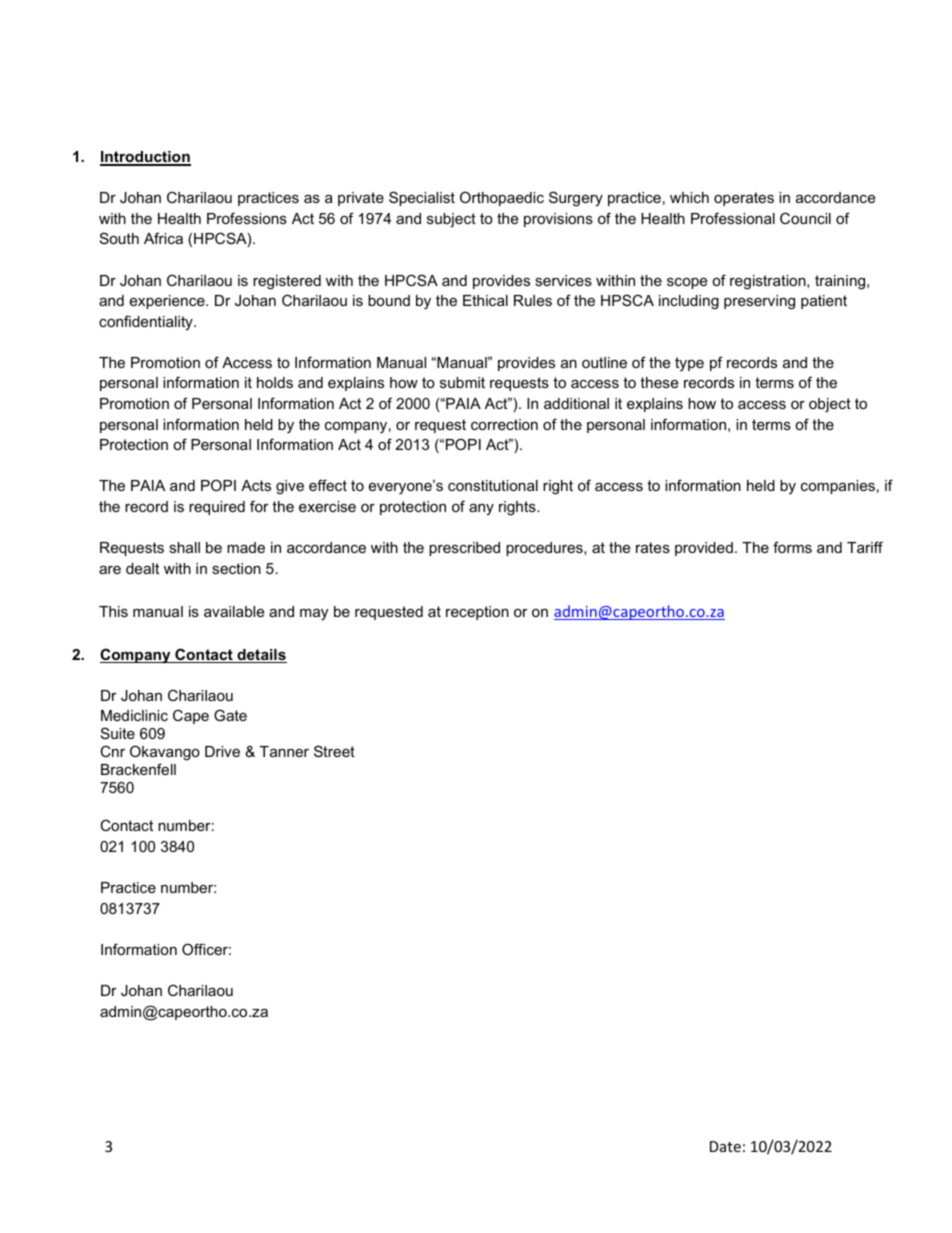 This image has width=952, height=1233. Describe the element at coordinates (247, 218) in the image. I see `Professions` at that location.
